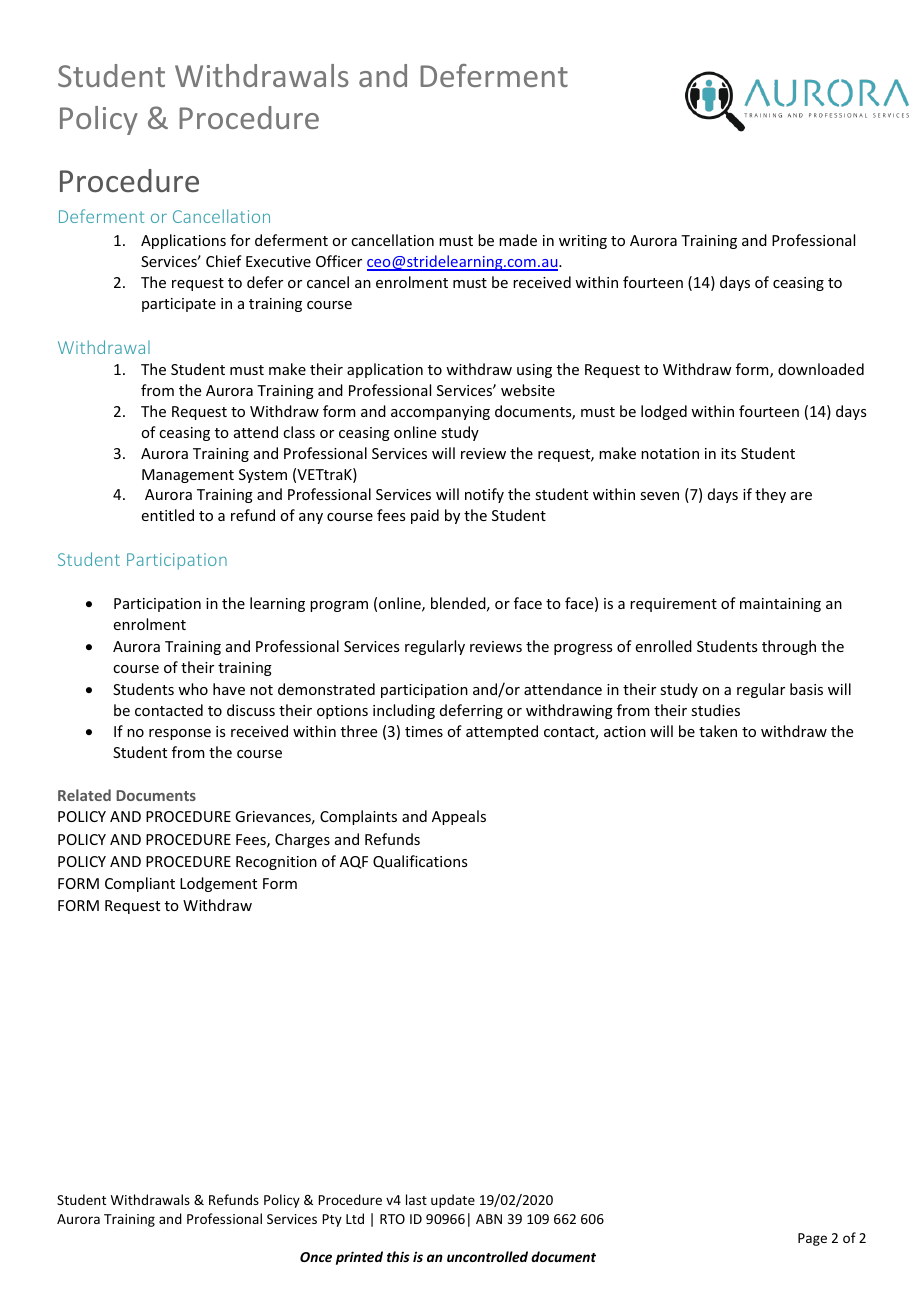  What do you see at coordinates (489, 1219) in the screenshot?
I see `ABN` at bounding box center [489, 1219].
